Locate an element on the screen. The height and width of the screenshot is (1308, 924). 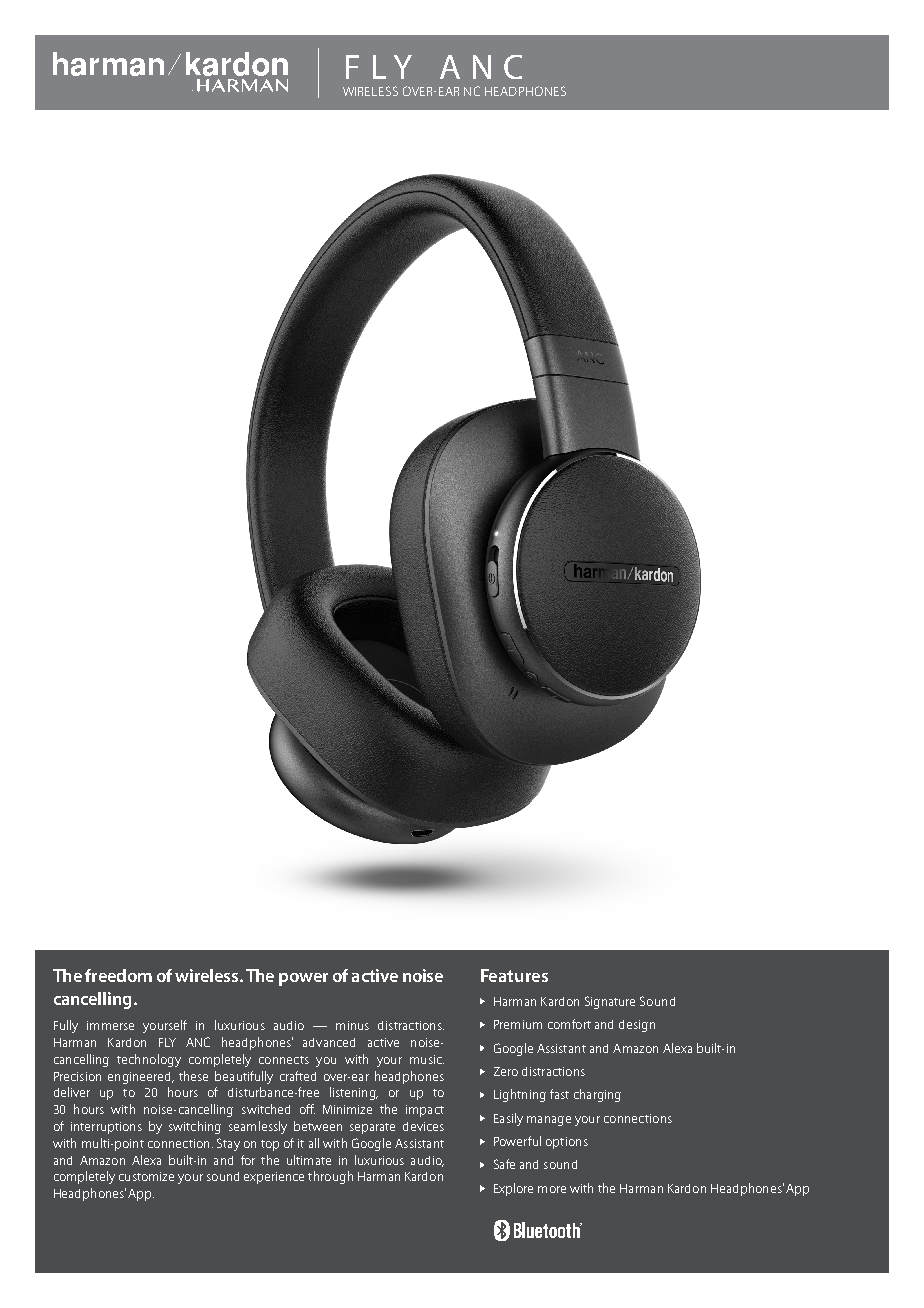
immerse is located at coordinates (110, 1025).
